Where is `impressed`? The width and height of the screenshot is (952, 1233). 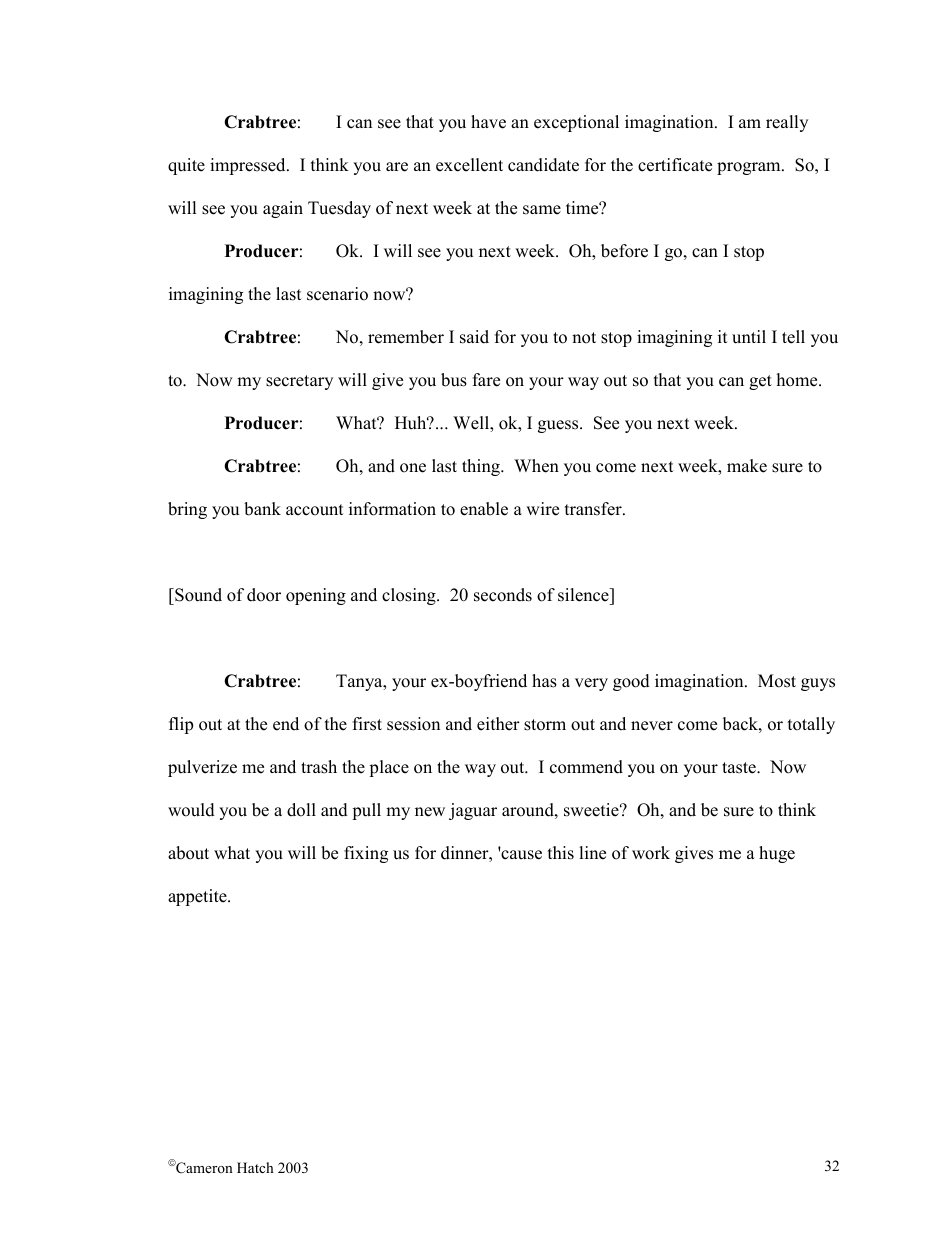
impressed is located at coordinates (249, 166).
